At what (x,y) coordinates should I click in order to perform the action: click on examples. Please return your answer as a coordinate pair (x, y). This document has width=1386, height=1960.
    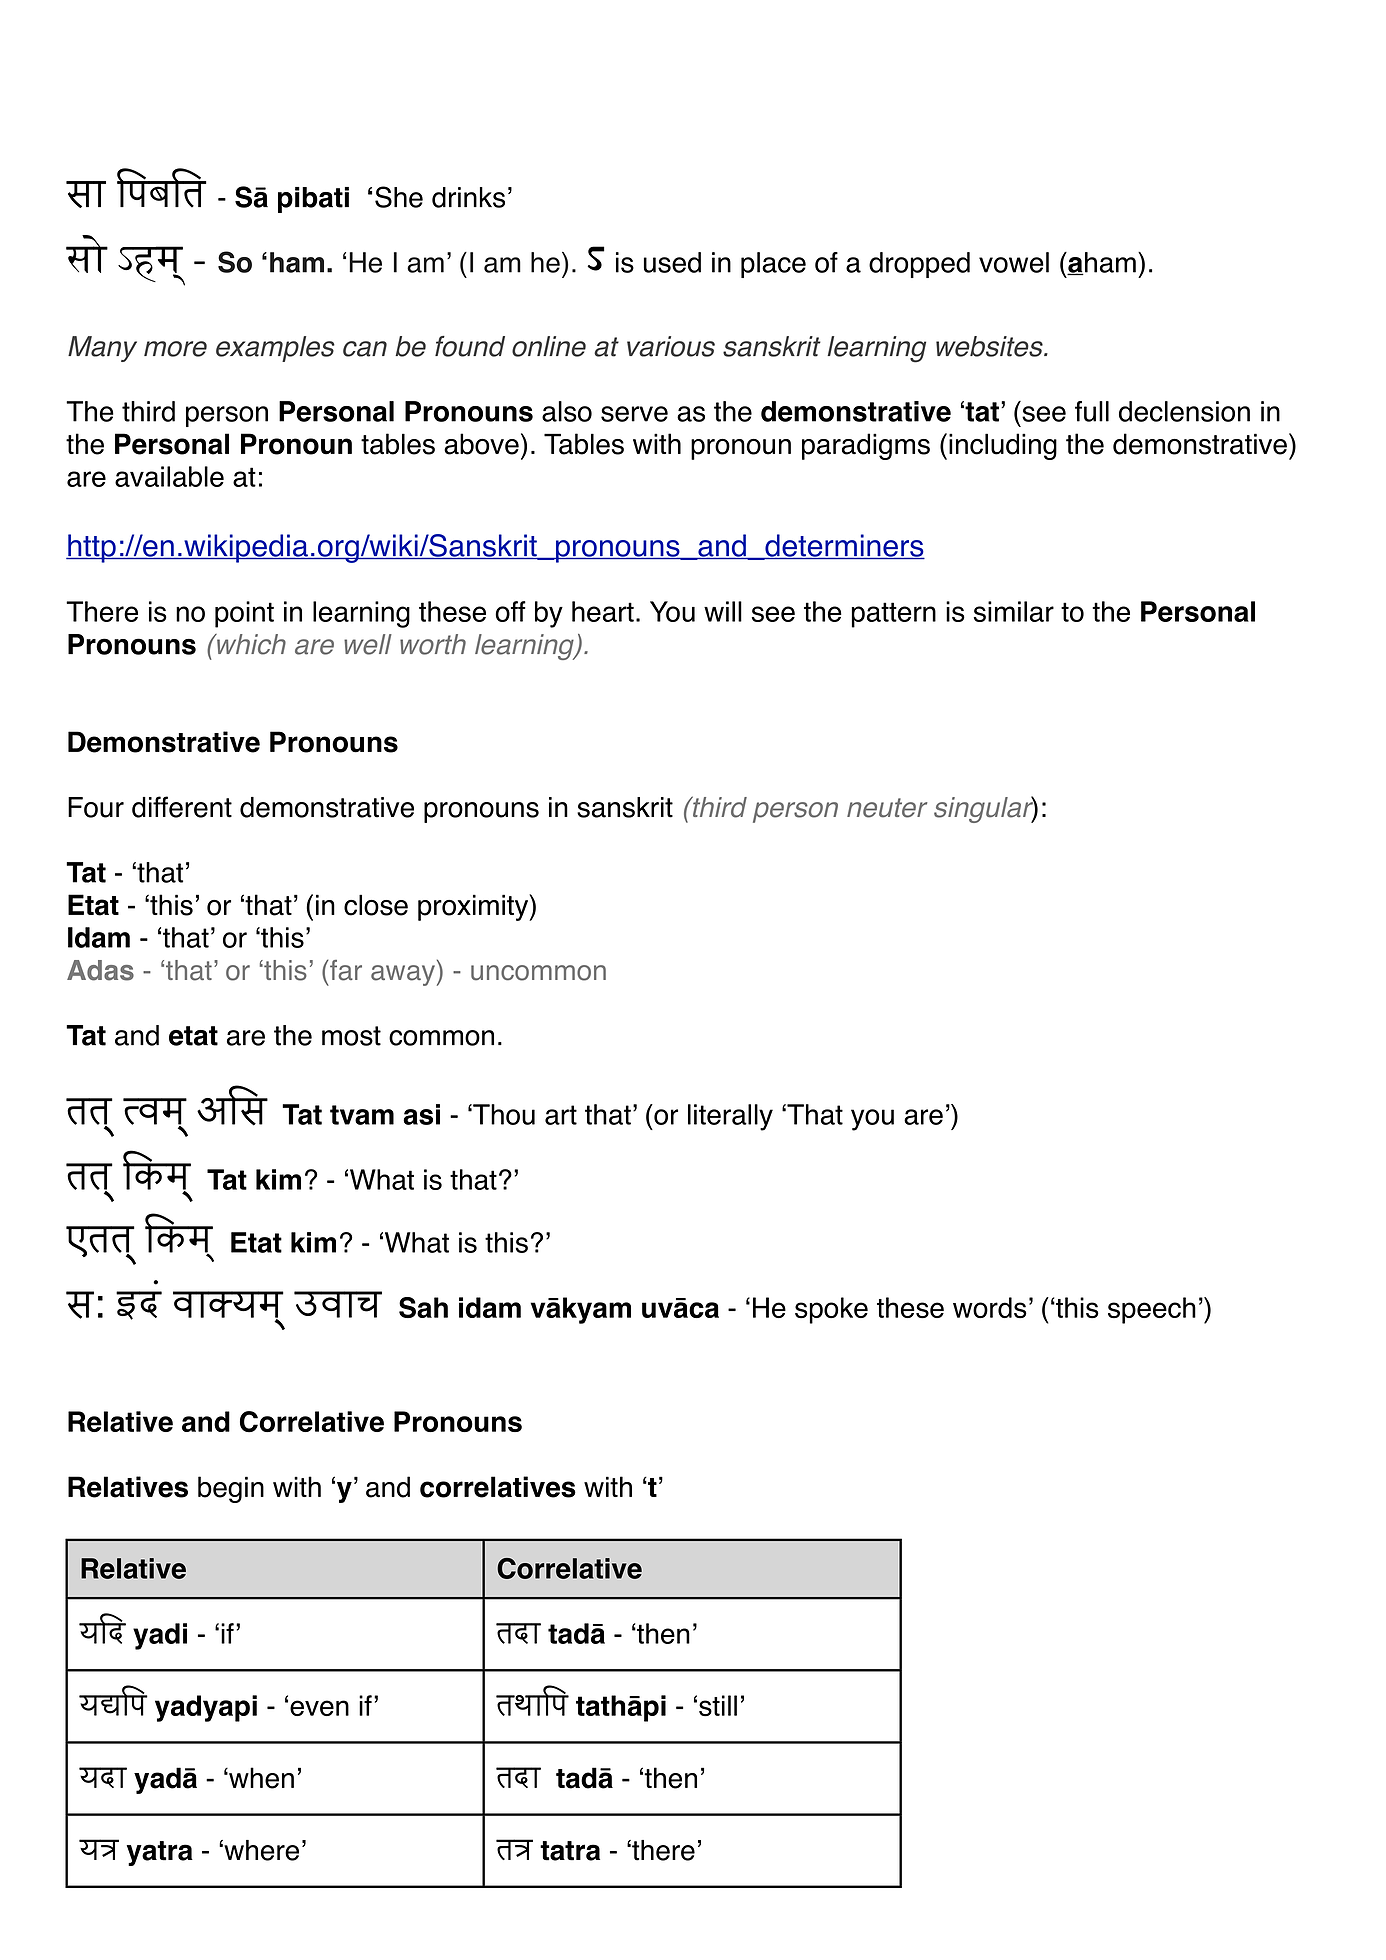
    Looking at the image, I should click on (275, 349).
